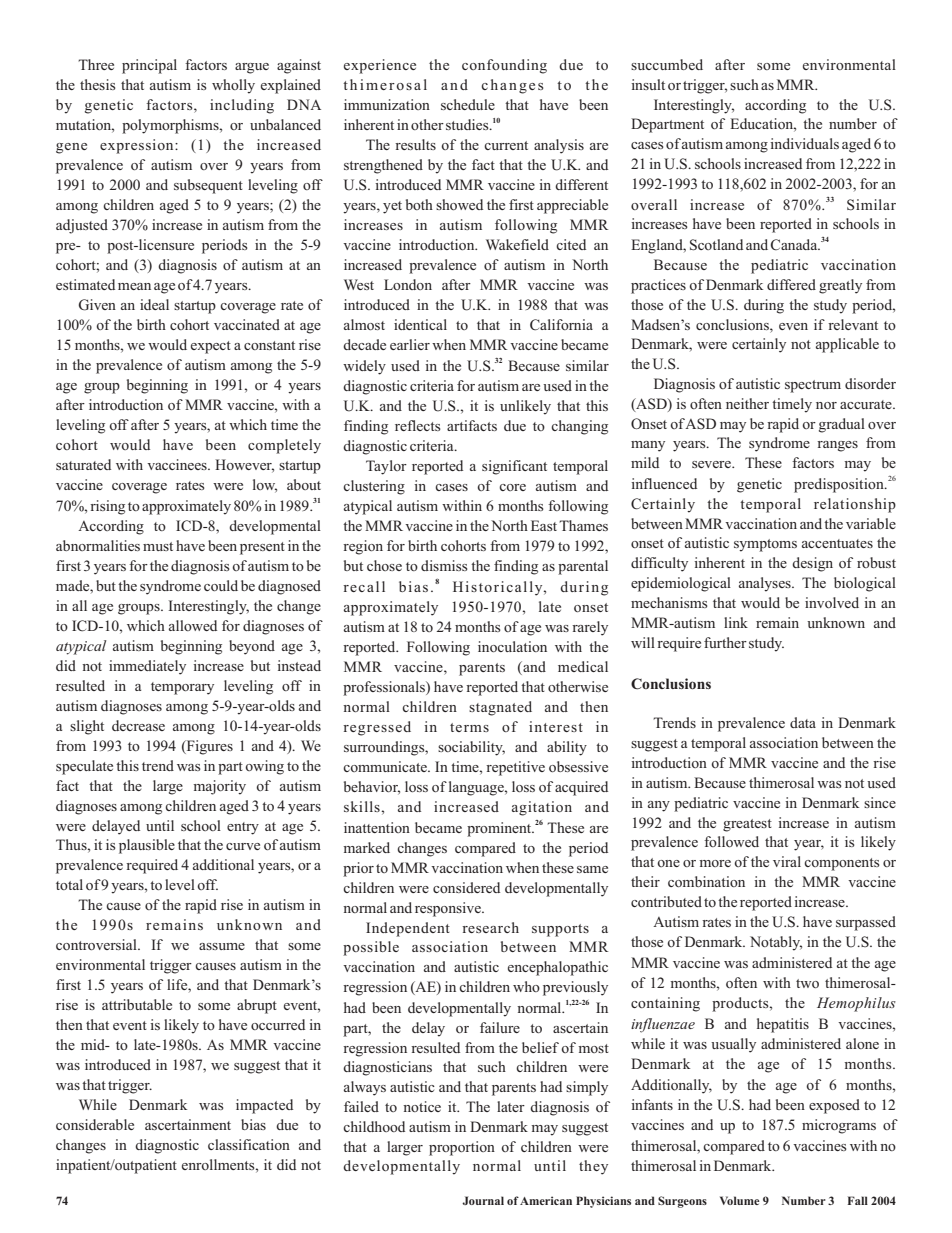 The image size is (952, 1233). I want to click on allowed, so click(193, 625).
